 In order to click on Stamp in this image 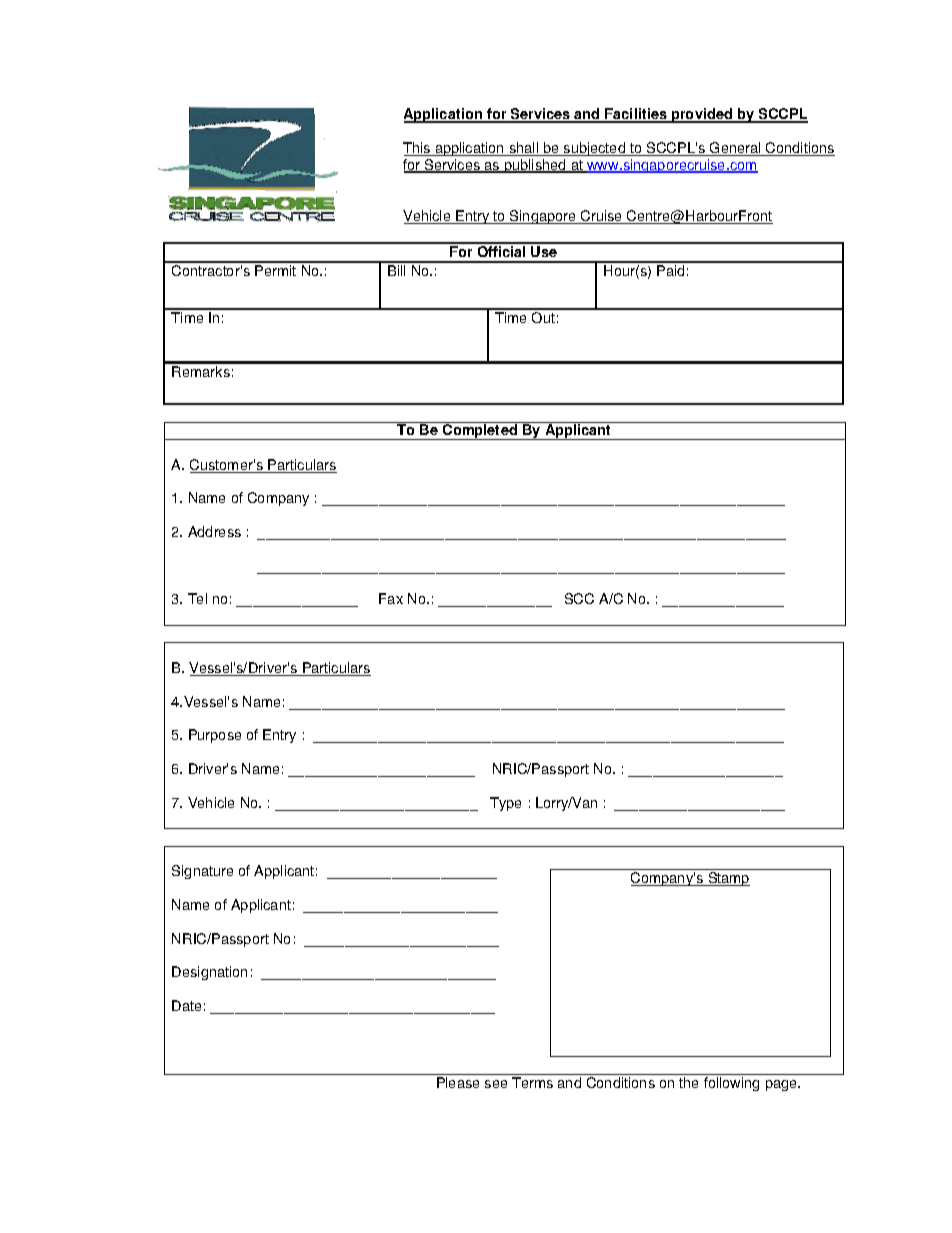, I will do `click(728, 879)`.
